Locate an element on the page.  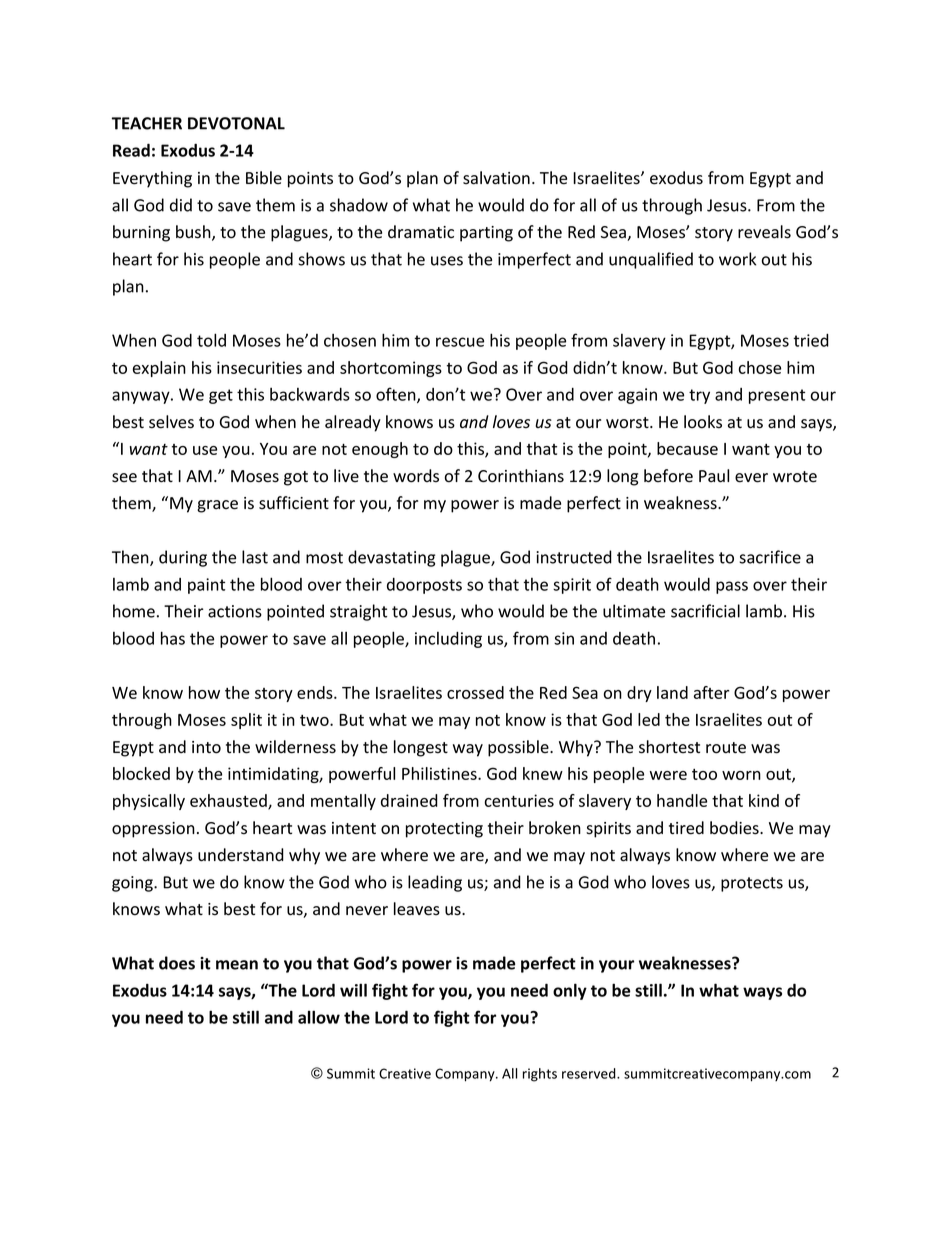
Bible is located at coordinates (264, 178).
